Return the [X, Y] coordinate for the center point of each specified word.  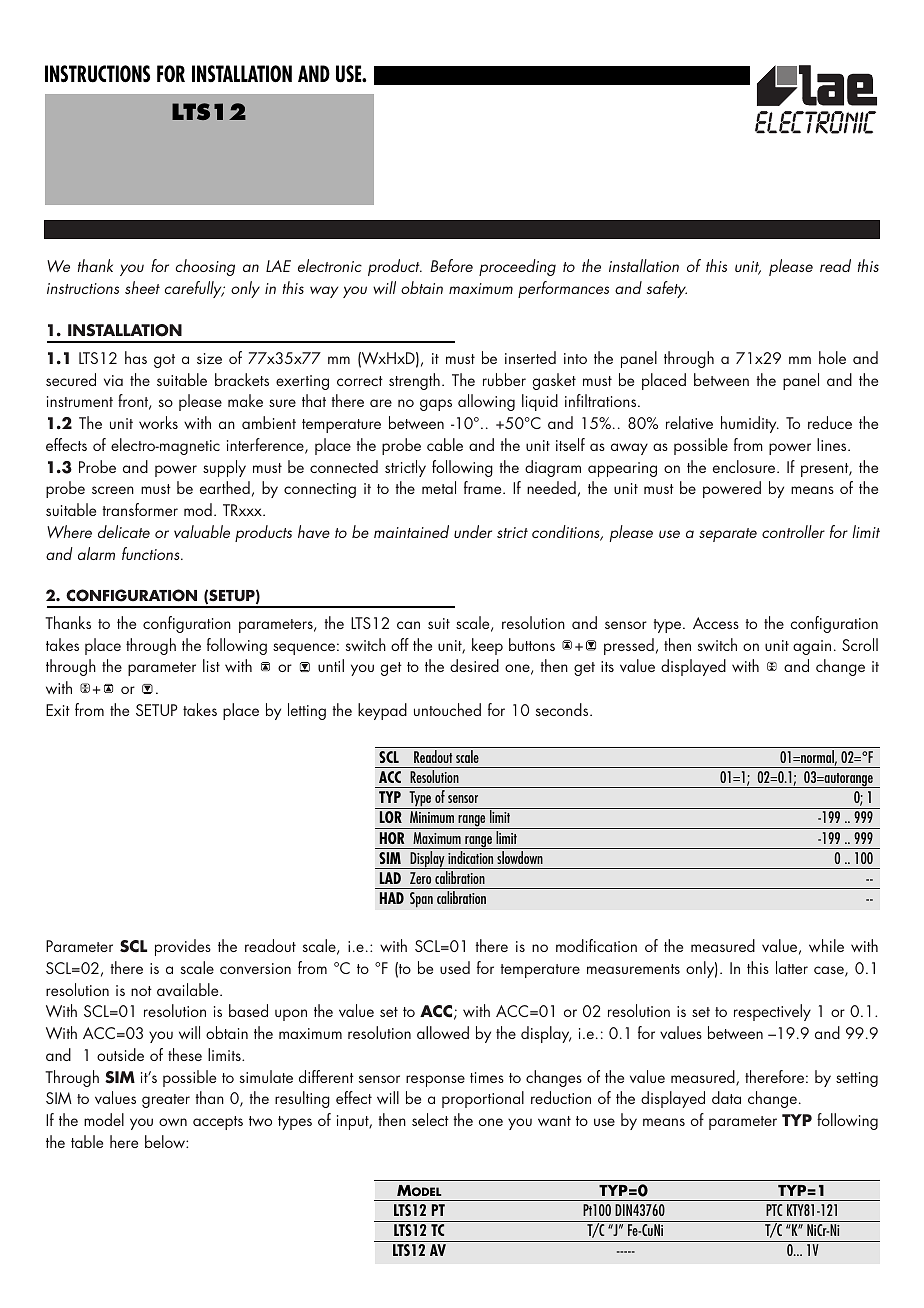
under [473, 531]
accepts [218, 1123]
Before [451, 265]
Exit [58, 710]
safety [667, 289]
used [455, 967]
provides [183, 947]
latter [792, 967]
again [812, 647]
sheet [142, 287]
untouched [447, 709]
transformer [140, 509]
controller [793, 531]
